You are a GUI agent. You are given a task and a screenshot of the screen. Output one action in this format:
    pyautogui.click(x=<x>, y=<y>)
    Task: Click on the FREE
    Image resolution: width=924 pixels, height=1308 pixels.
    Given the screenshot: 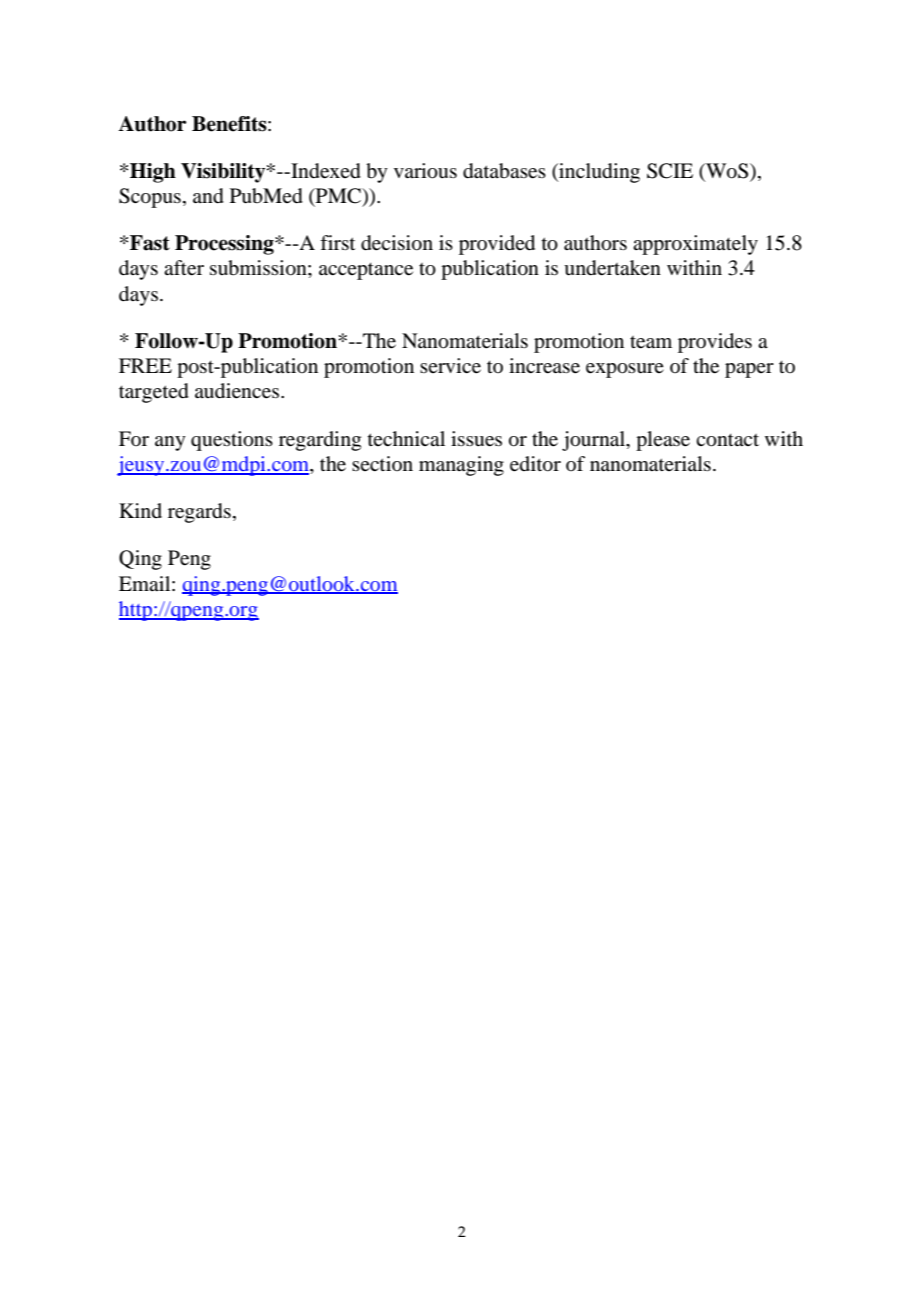 What is the action you would take?
    pyautogui.click(x=145, y=365)
